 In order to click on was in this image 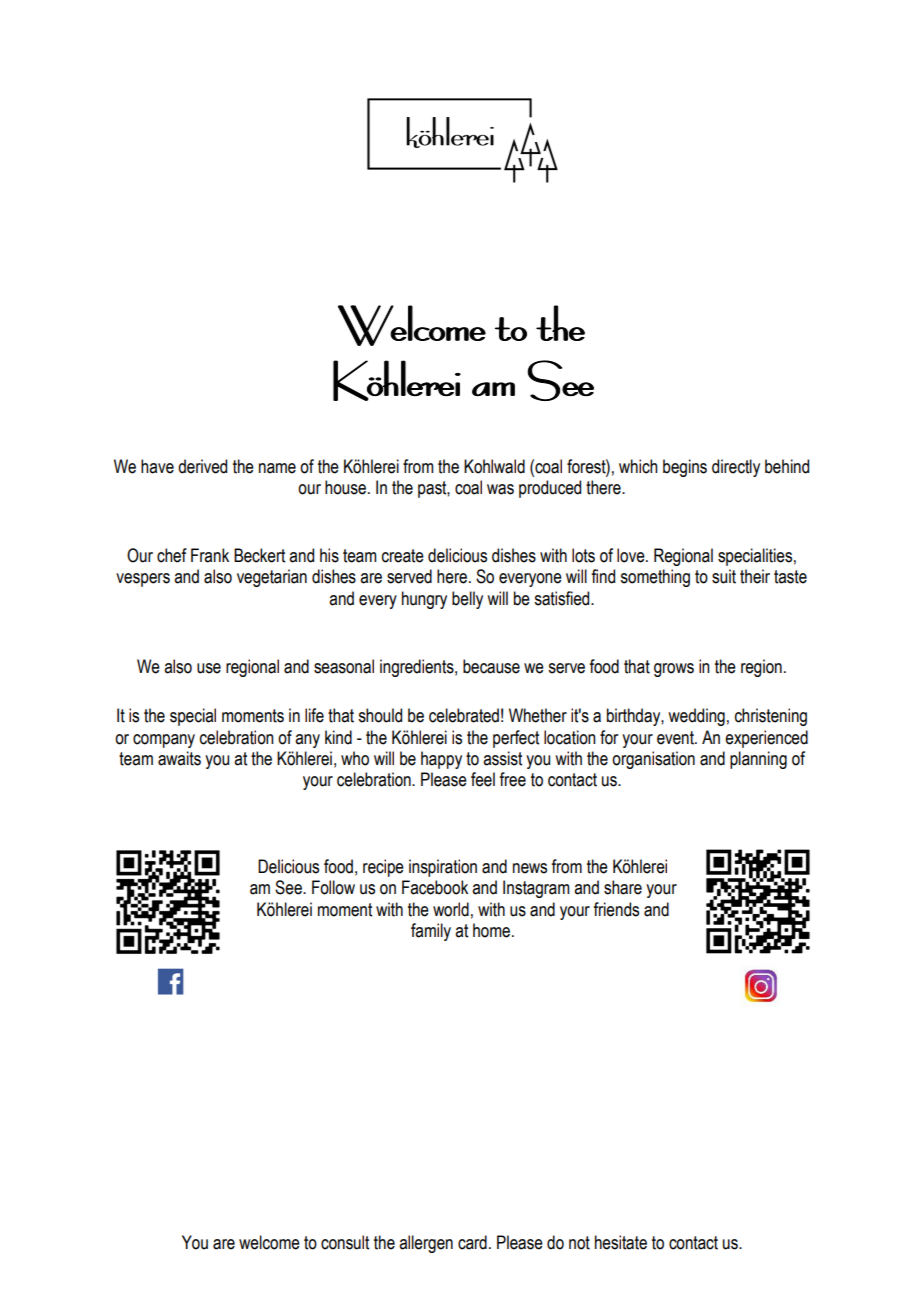, I will do `click(500, 489)`.
